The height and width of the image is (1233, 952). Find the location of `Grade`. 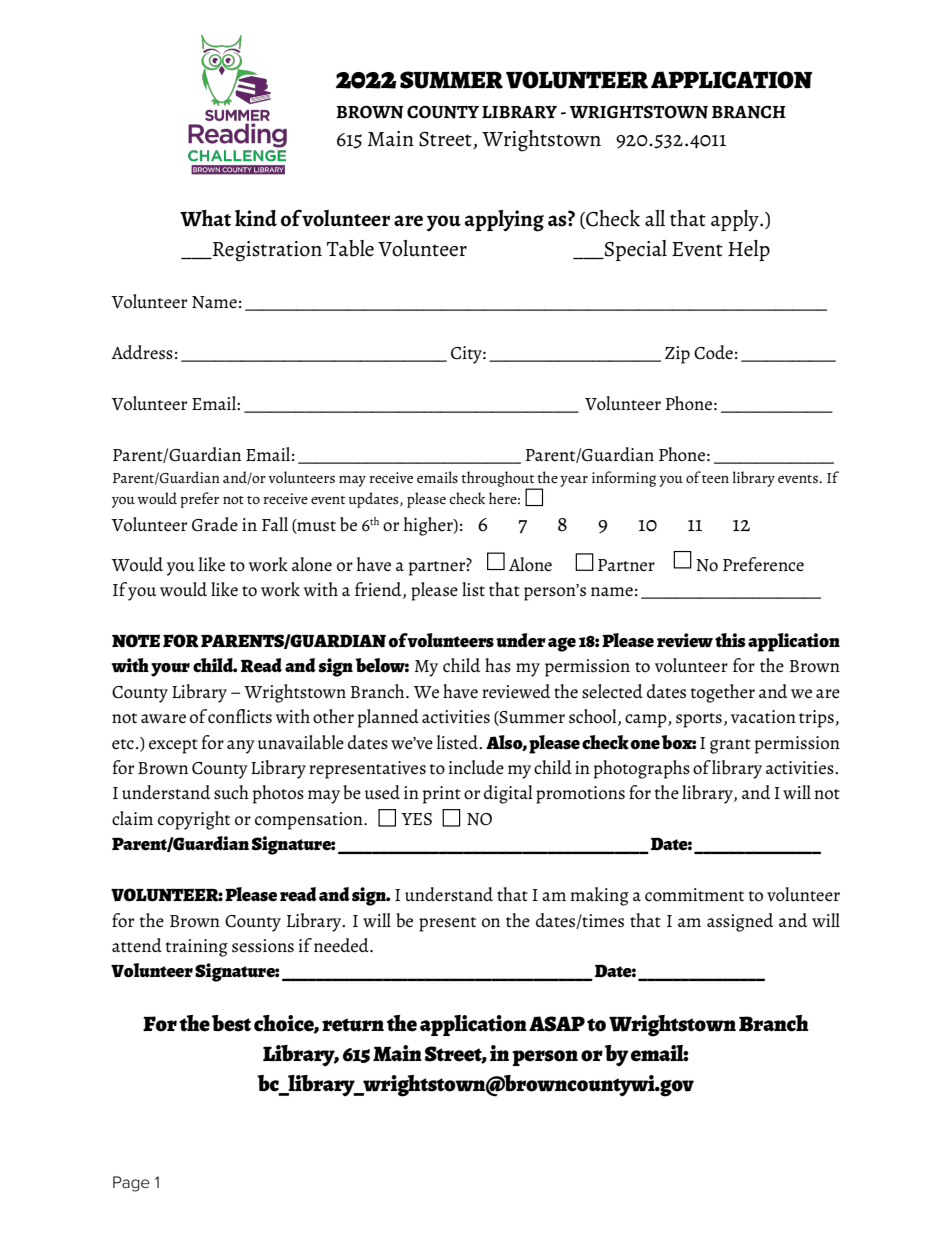

Grade is located at coordinates (215, 524).
